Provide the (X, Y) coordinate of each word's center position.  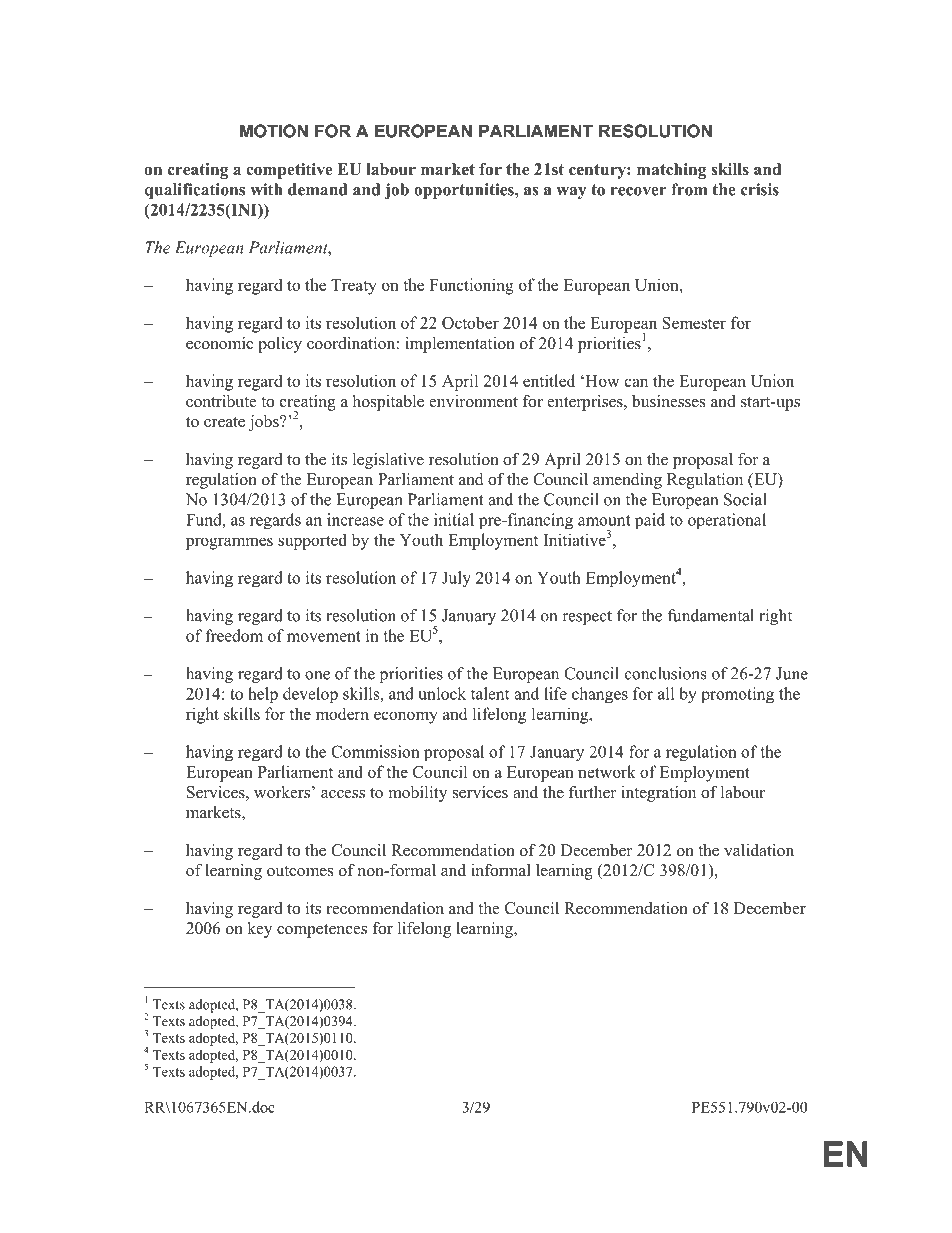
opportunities (465, 191)
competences (322, 931)
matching (671, 171)
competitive (289, 171)
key (259, 930)
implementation (460, 345)
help (263, 695)
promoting (737, 695)
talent (490, 693)
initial (454, 519)
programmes (229, 543)
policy (280, 345)
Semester (694, 323)
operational (727, 521)
